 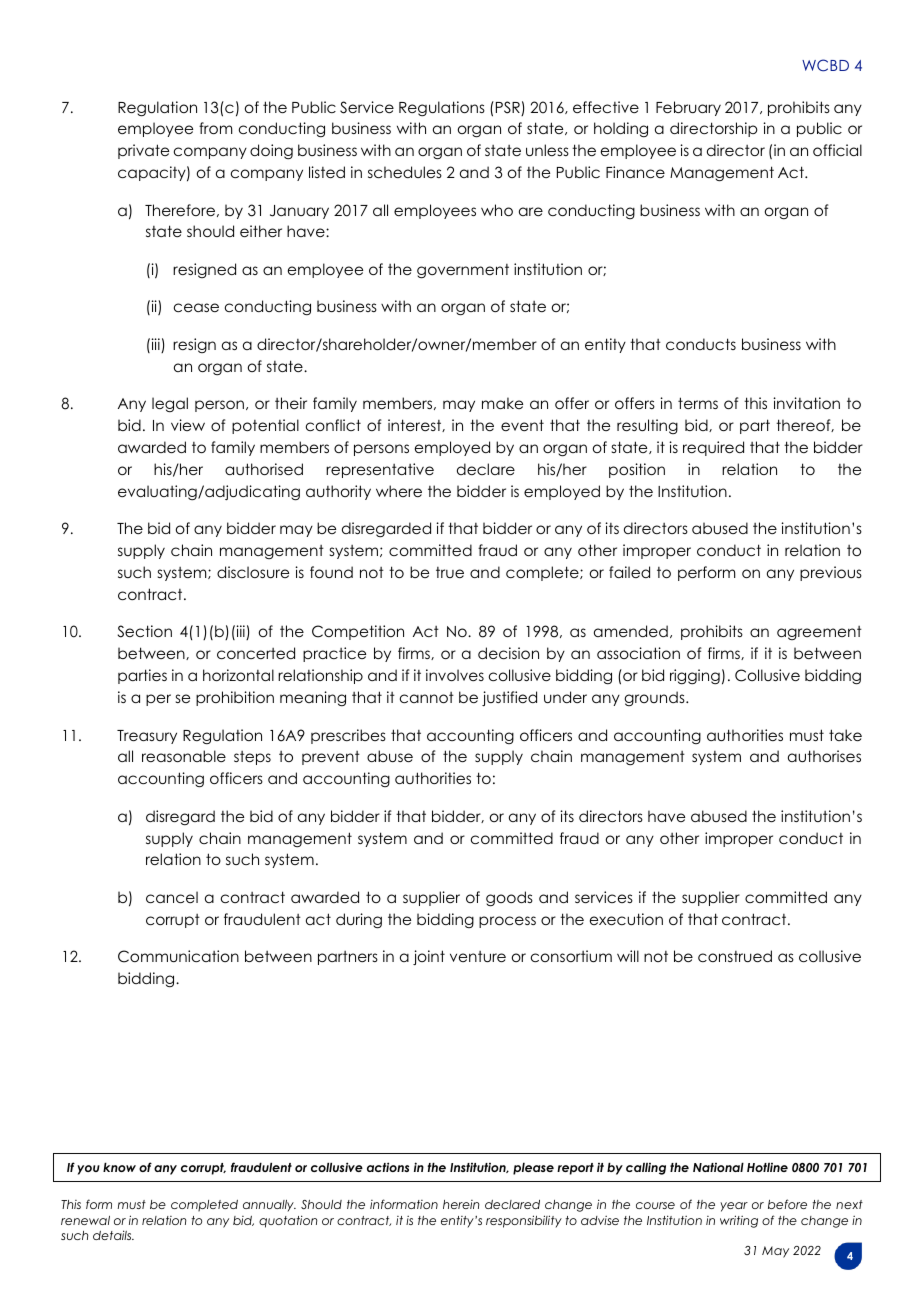 What do you see at coordinates (509, 899) in the image?
I see `goods` at bounding box center [509, 899].
